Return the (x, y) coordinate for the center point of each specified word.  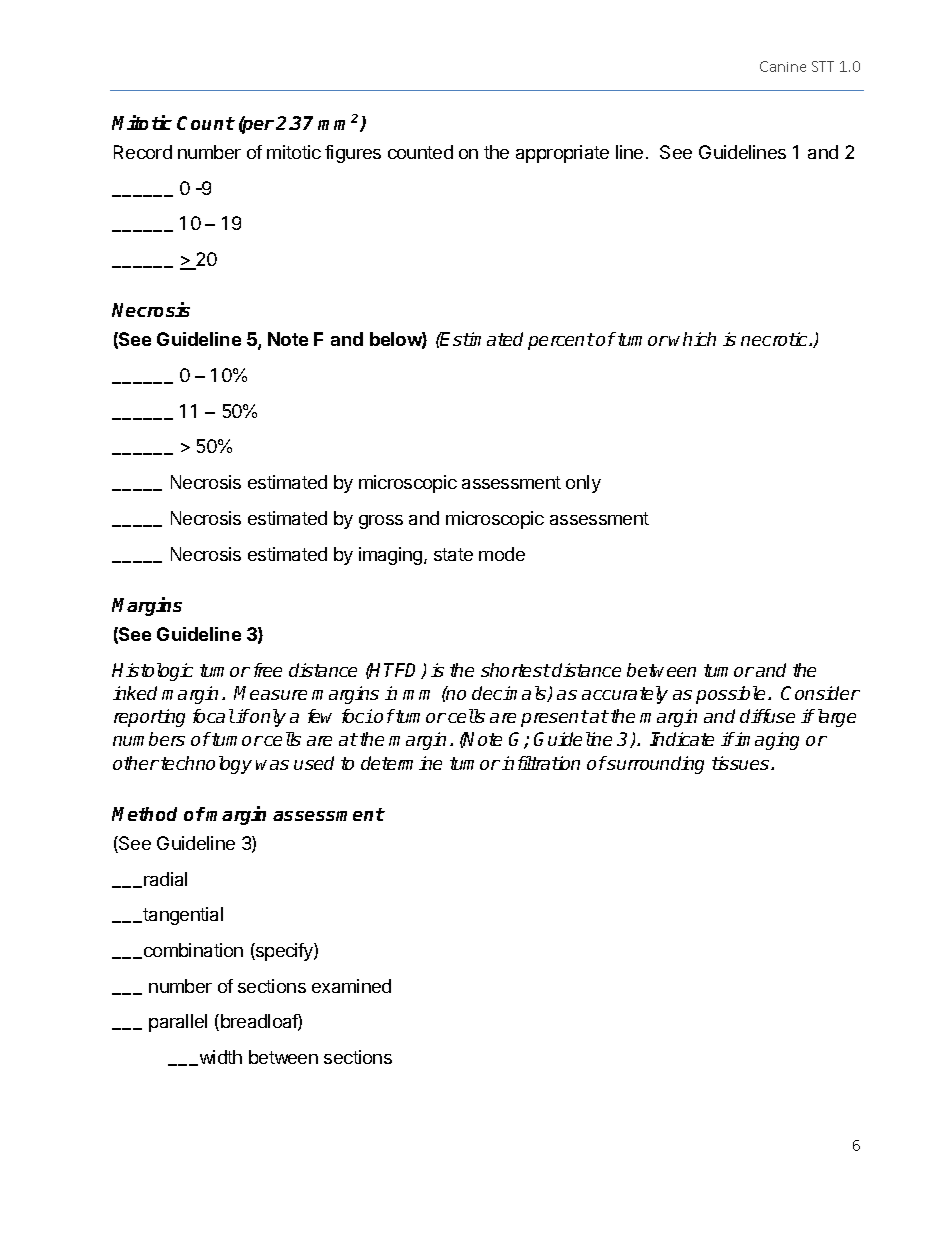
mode (502, 554)
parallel (178, 1023)
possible (730, 695)
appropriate (562, 154)
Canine (783, 66)
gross (381, 522)
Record (143, 152)
